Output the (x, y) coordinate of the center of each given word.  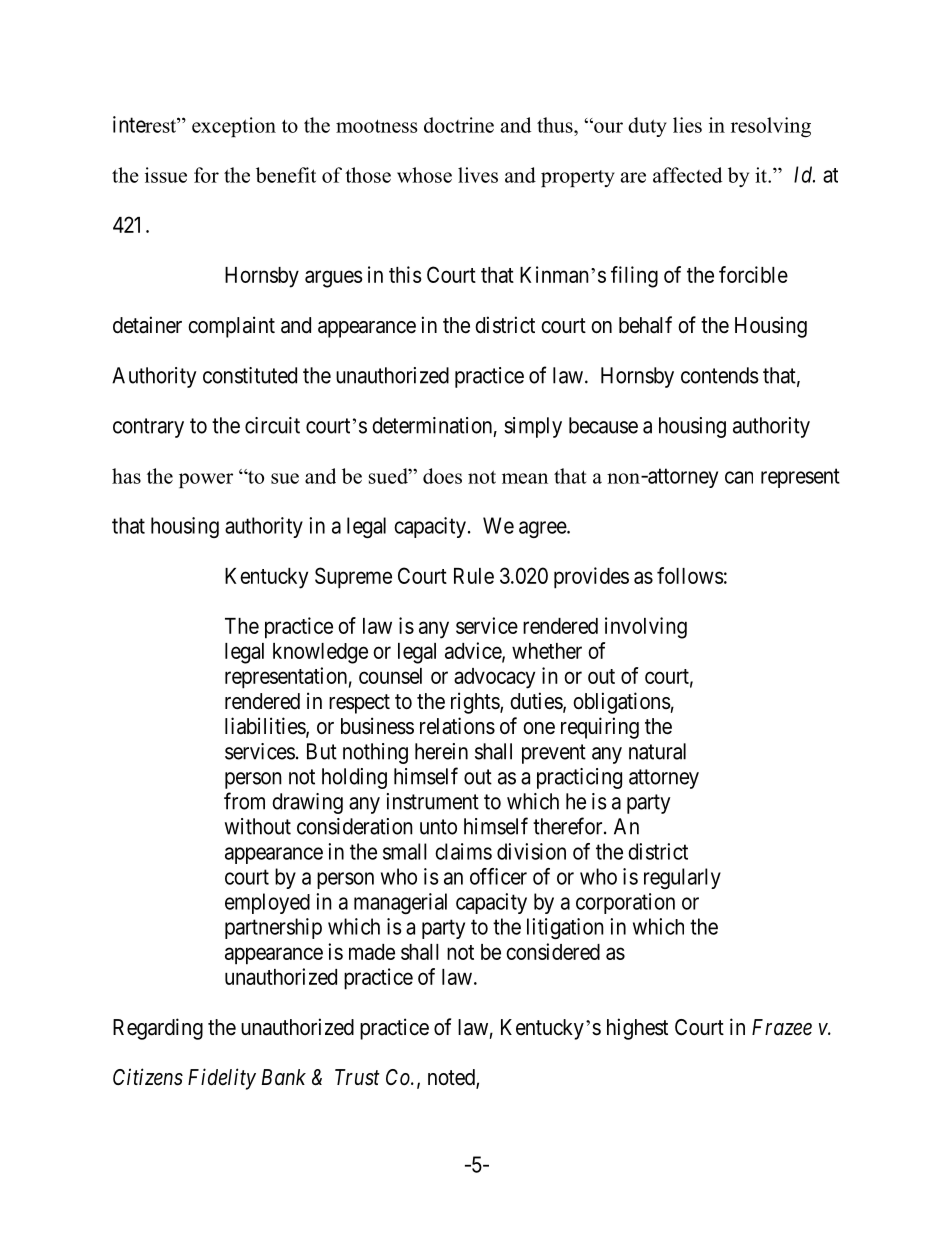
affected (687, 175)
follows (690, 575)
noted (452, 1078)
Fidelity (222, 1079)
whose (424, 175)
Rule (474, 576)
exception (234, 127)
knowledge (320, 653)
